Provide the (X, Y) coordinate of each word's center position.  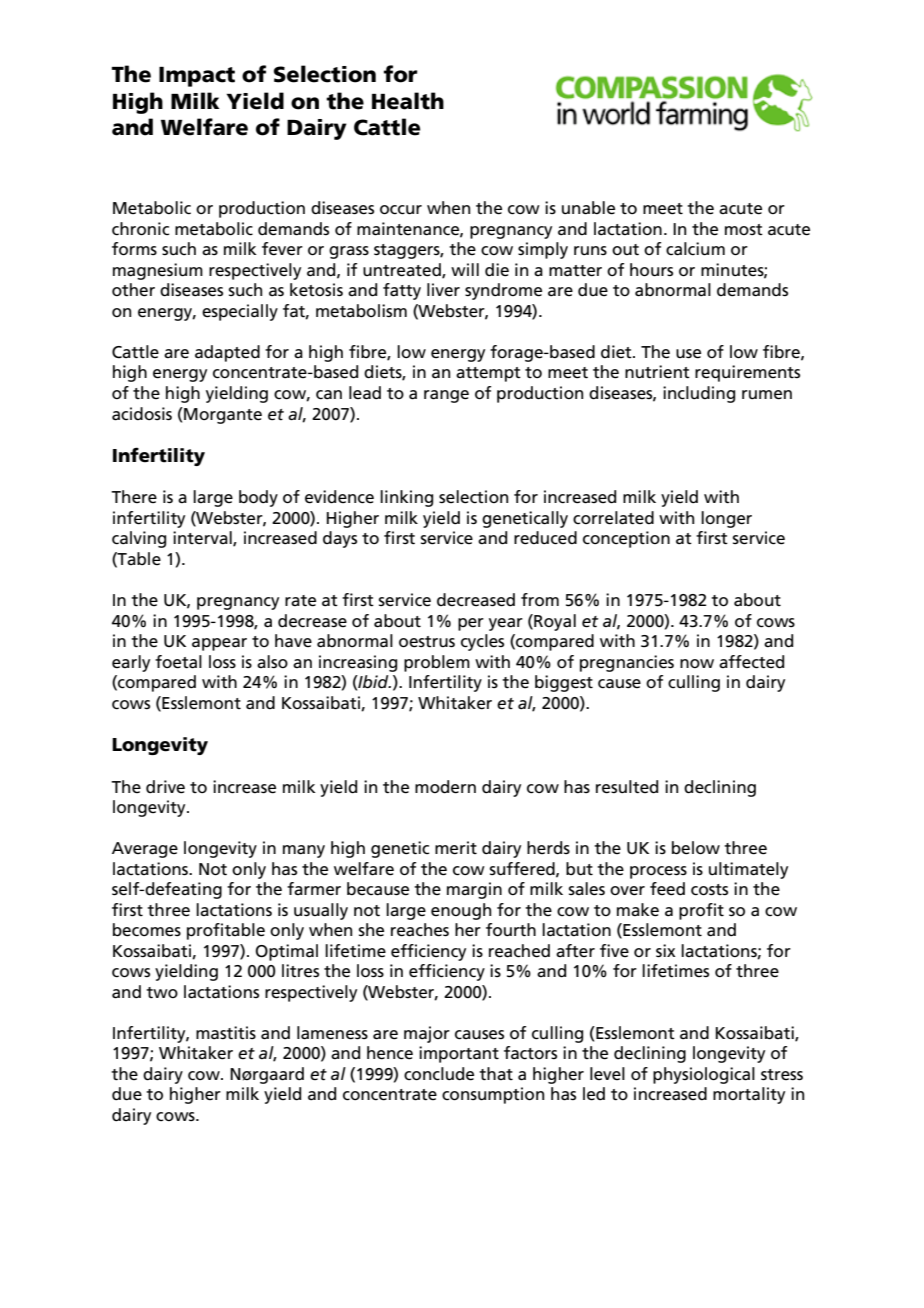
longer (726, 519)
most (744, 230)
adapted (227, 353)
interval (203, 538)
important (459, 1054)
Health (408, 101)
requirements (747, 373)
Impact (197, 77)
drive (165, 787)
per (471, 624)
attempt (488, 374)
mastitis (226, 1033)
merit (456, 848)
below (696, 848)
